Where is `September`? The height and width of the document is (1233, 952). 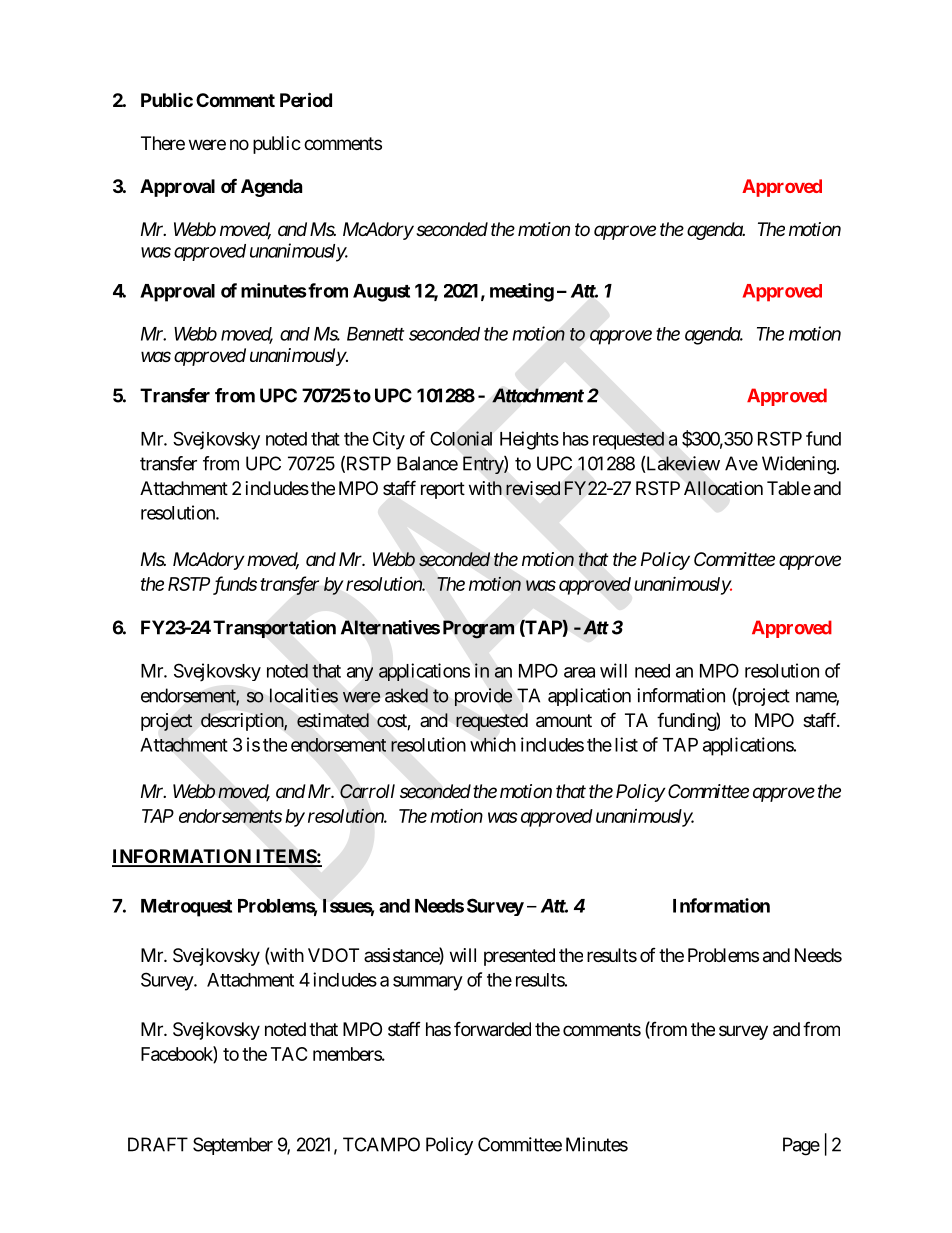
September is located at coordinates (233, 1146).
